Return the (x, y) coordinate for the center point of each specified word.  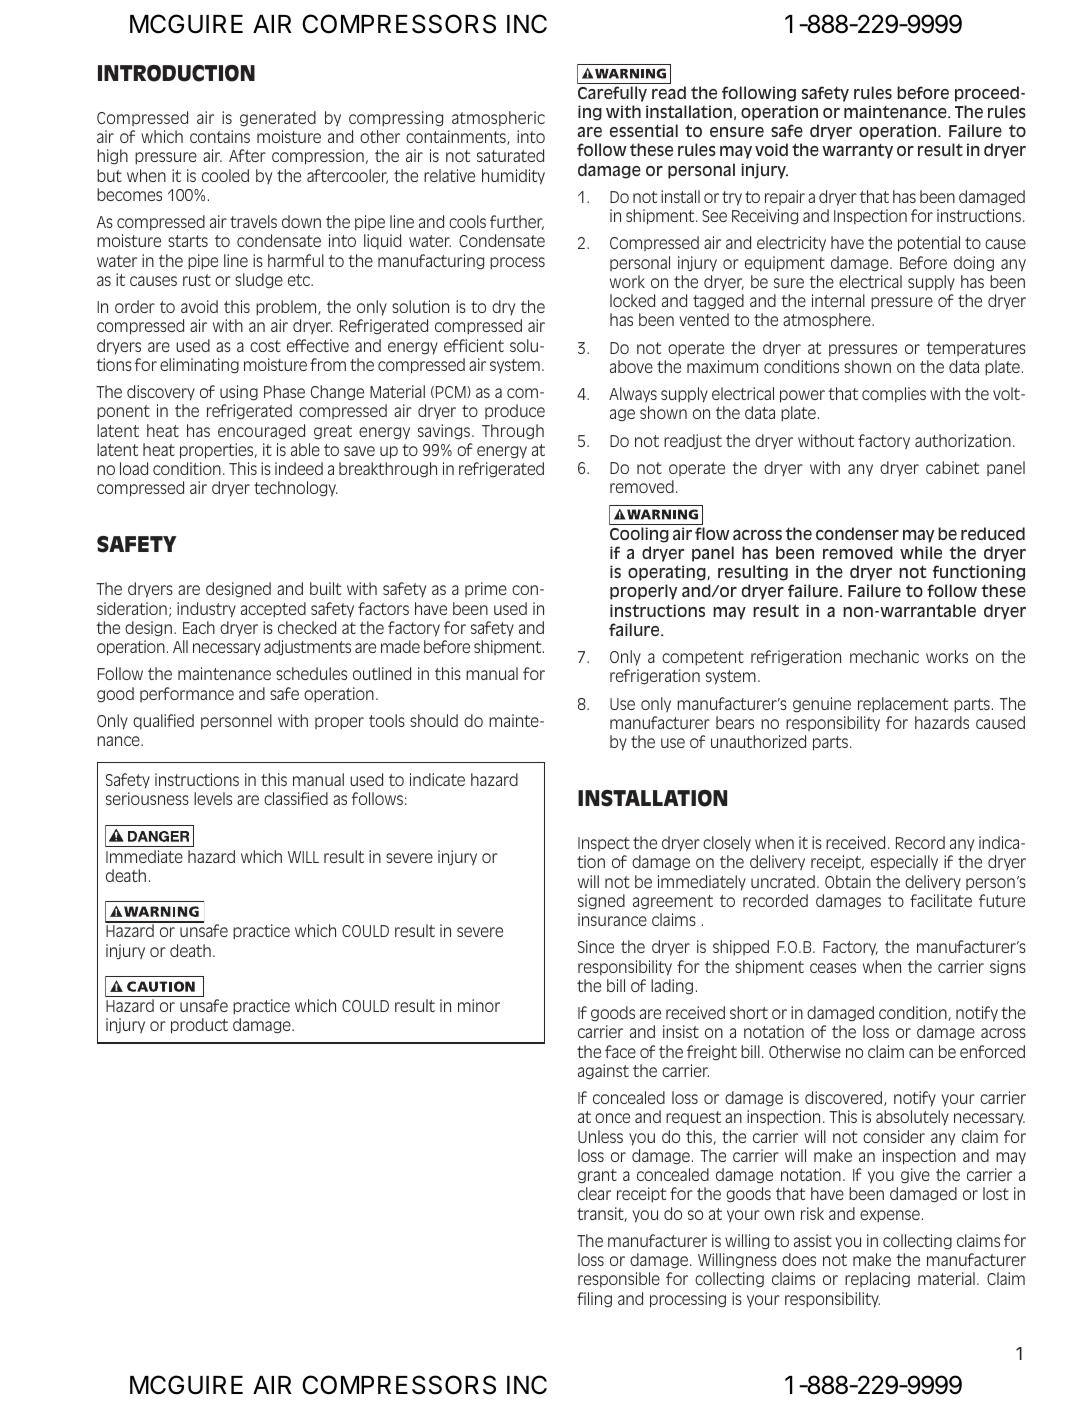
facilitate (941, 900)
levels (213, 798)
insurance (612, 919)
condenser (857, 533)
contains (220, 136)
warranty (857, 151)
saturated (510, 155)
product (199, 1026)
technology (296, 489)
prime (486, 589)
